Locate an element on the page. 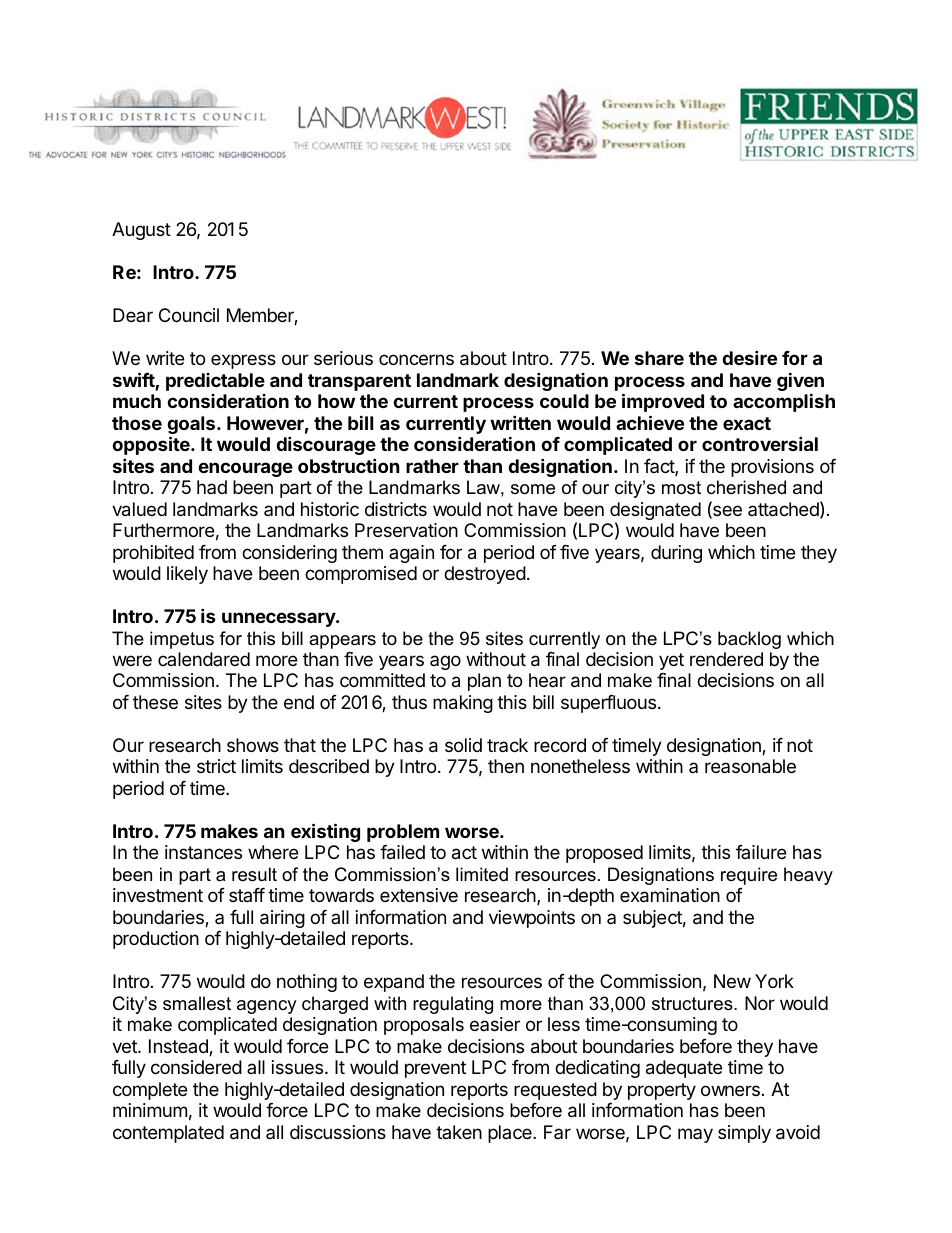 Image resolution: width=952 pixels, height=1233 pixels. plan is located at coordinates (484, 682).
